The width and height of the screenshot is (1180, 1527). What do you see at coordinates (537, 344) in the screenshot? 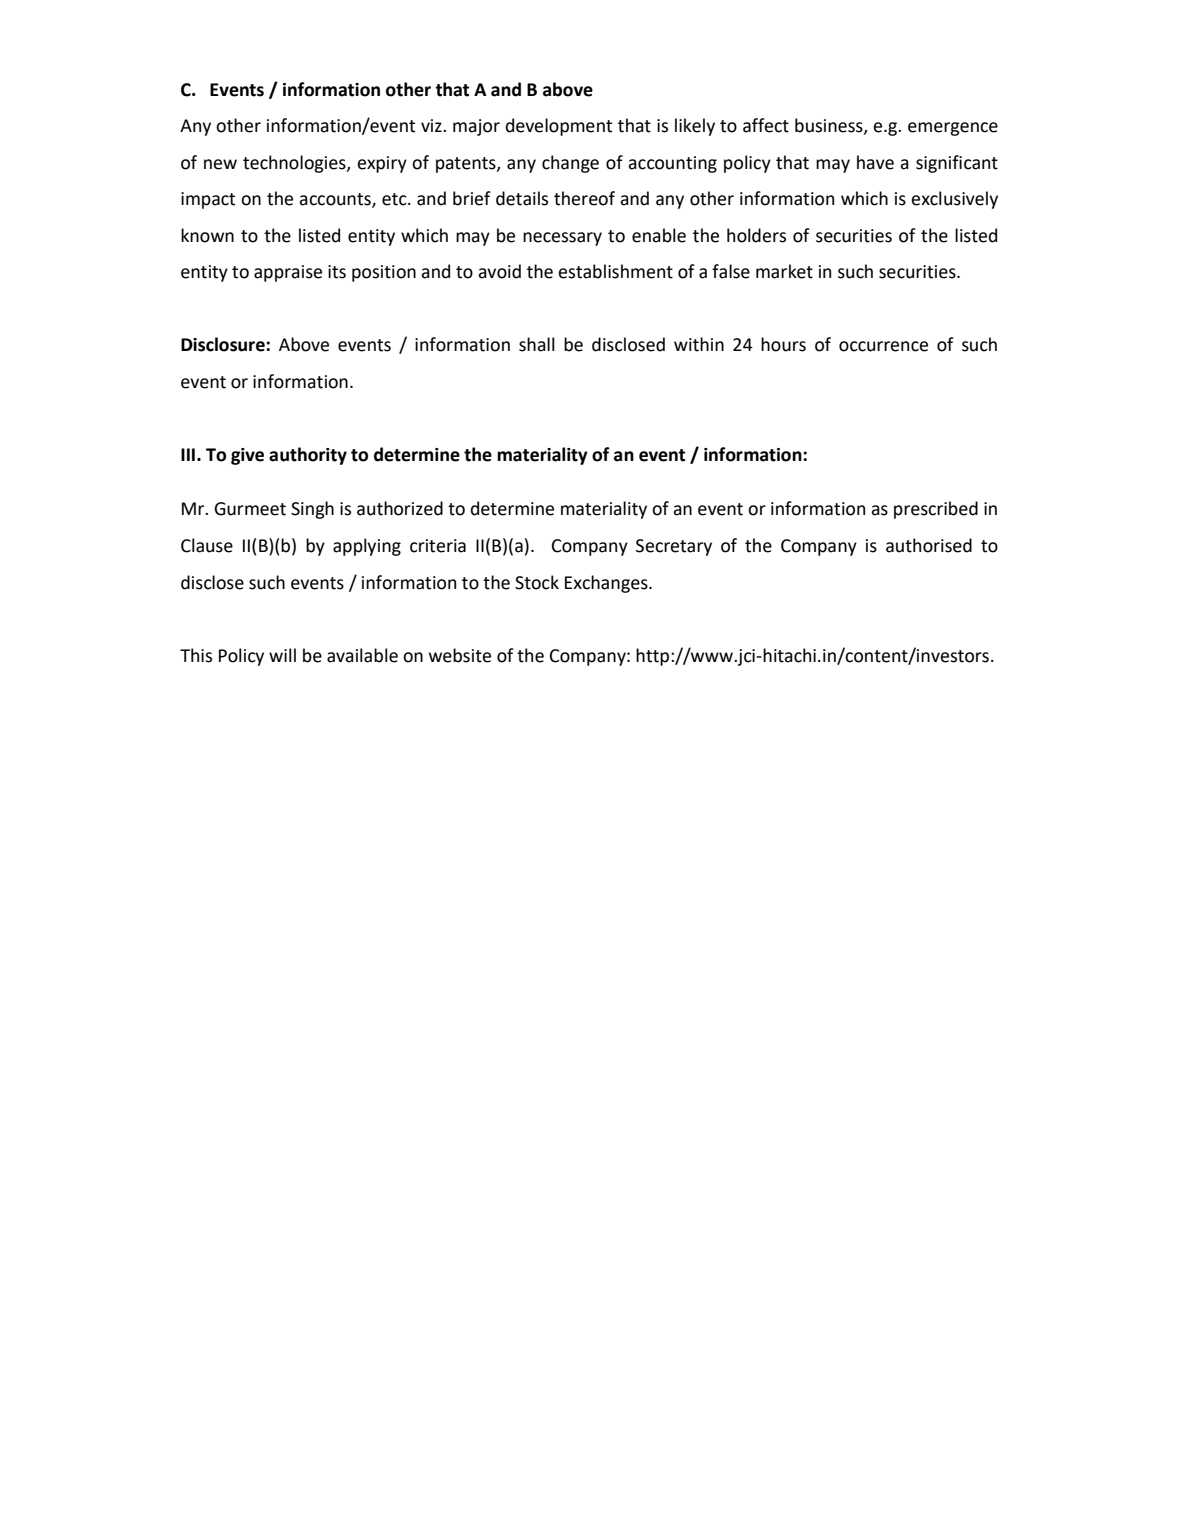
I see `shall` at bounding box center [537, 344].
